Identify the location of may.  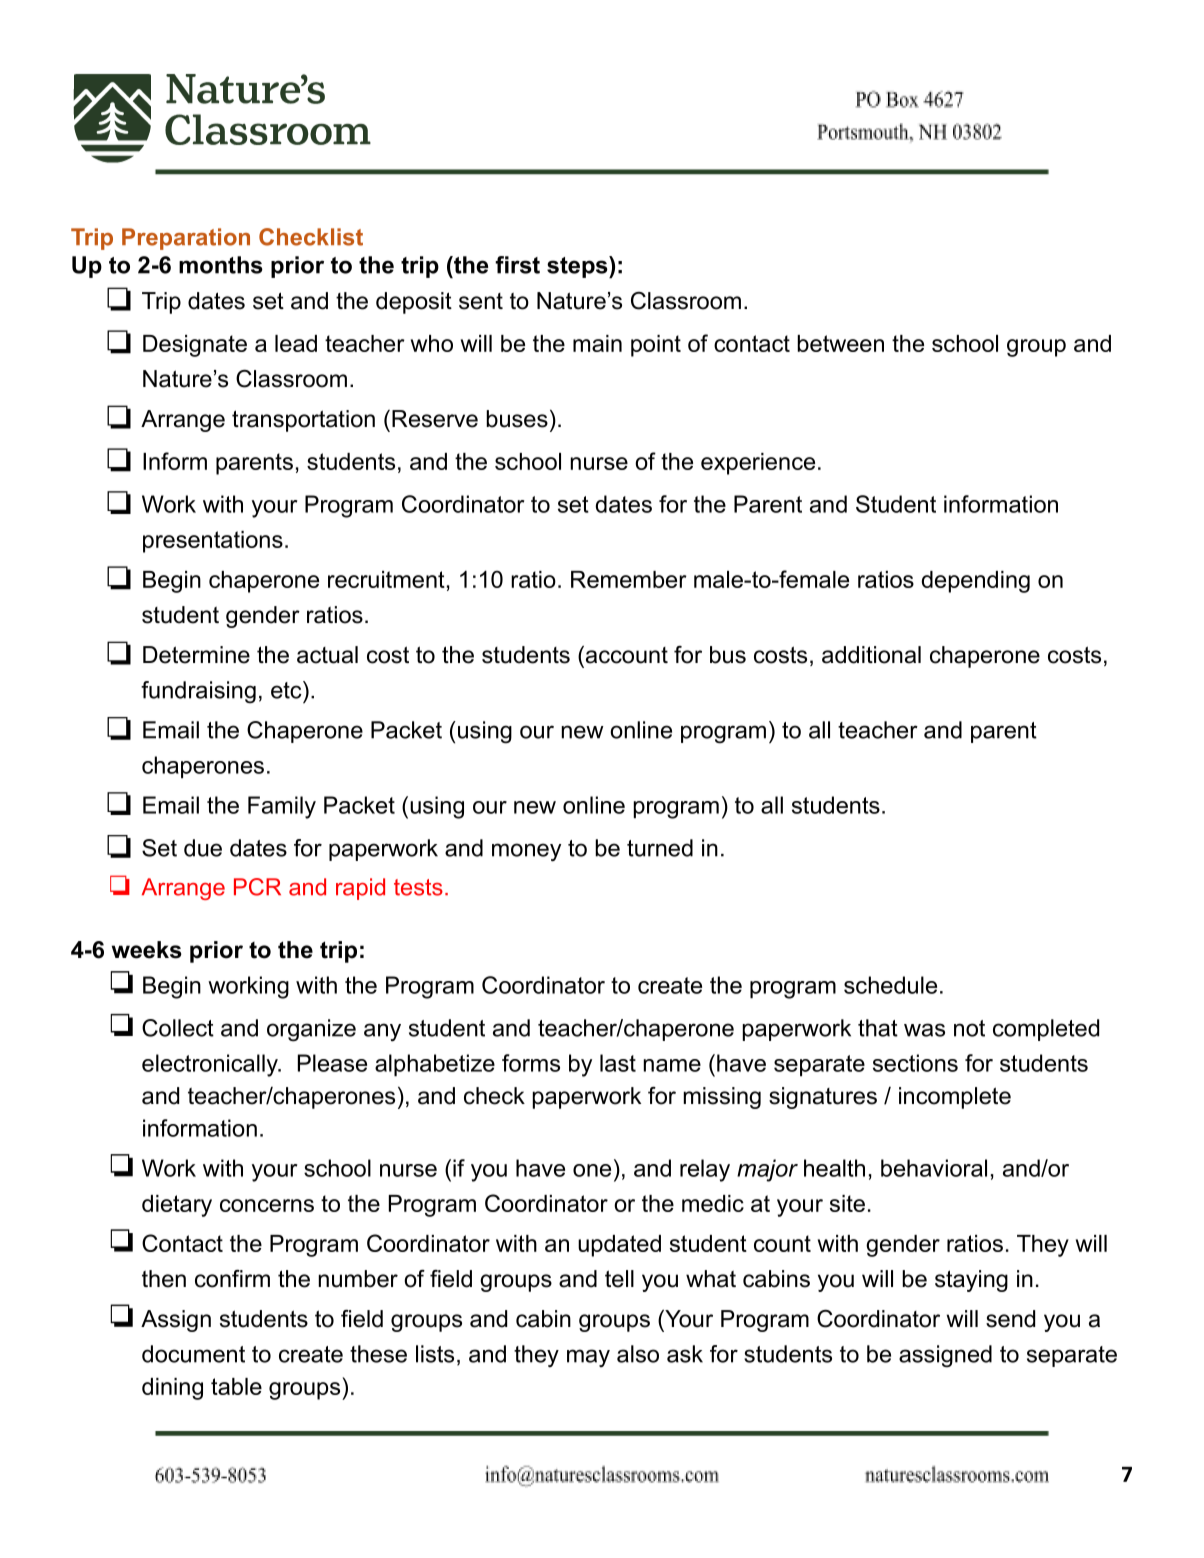
(588, 1358).
